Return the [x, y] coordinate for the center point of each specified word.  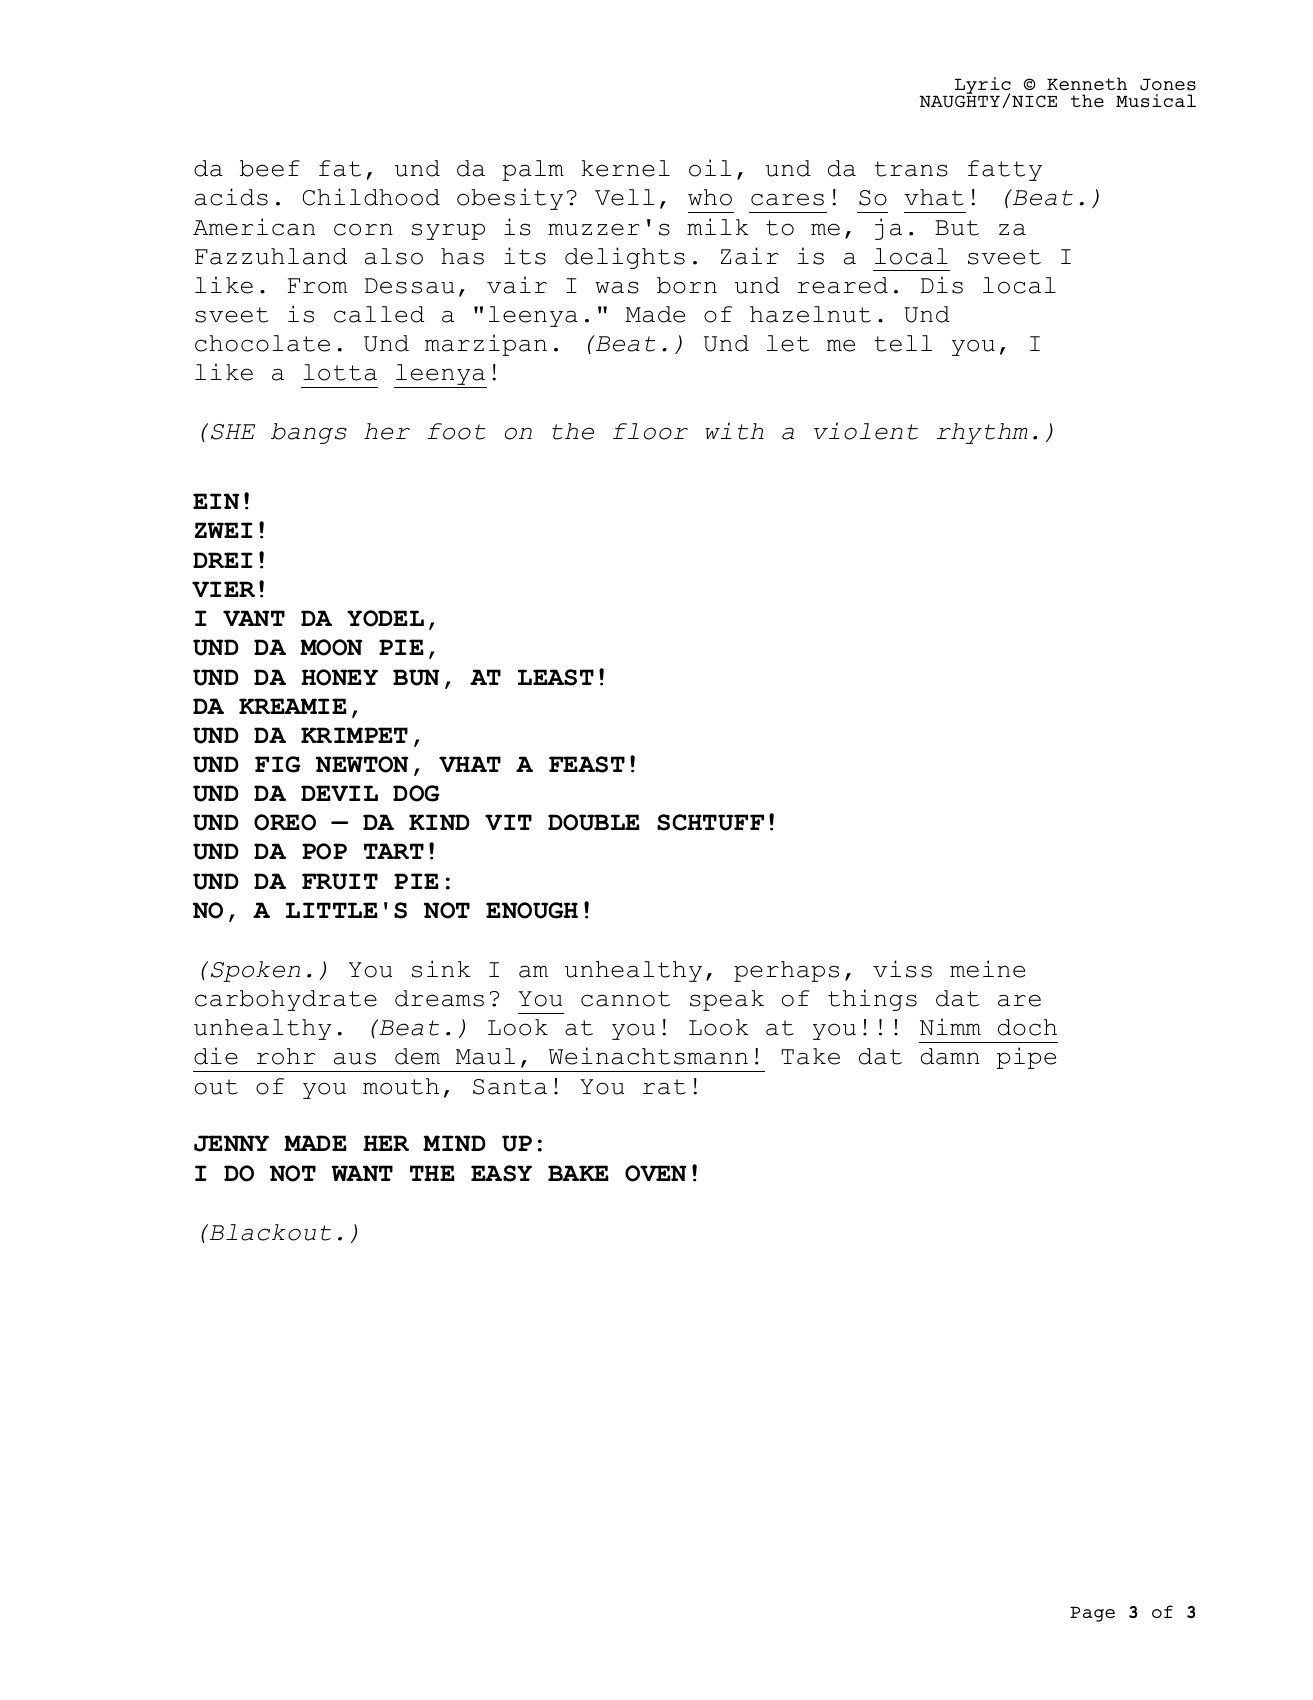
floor [650, 431]
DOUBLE [594, 822]
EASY [501, 1173]
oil [710, 168]
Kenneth [1087, 83]
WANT [362, 1173]
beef [270, 168]
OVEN [655, 1173]
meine [987, 969]
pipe [1026, 1058]
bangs [309, 433]
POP [324, 851]
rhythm [982, 433]
